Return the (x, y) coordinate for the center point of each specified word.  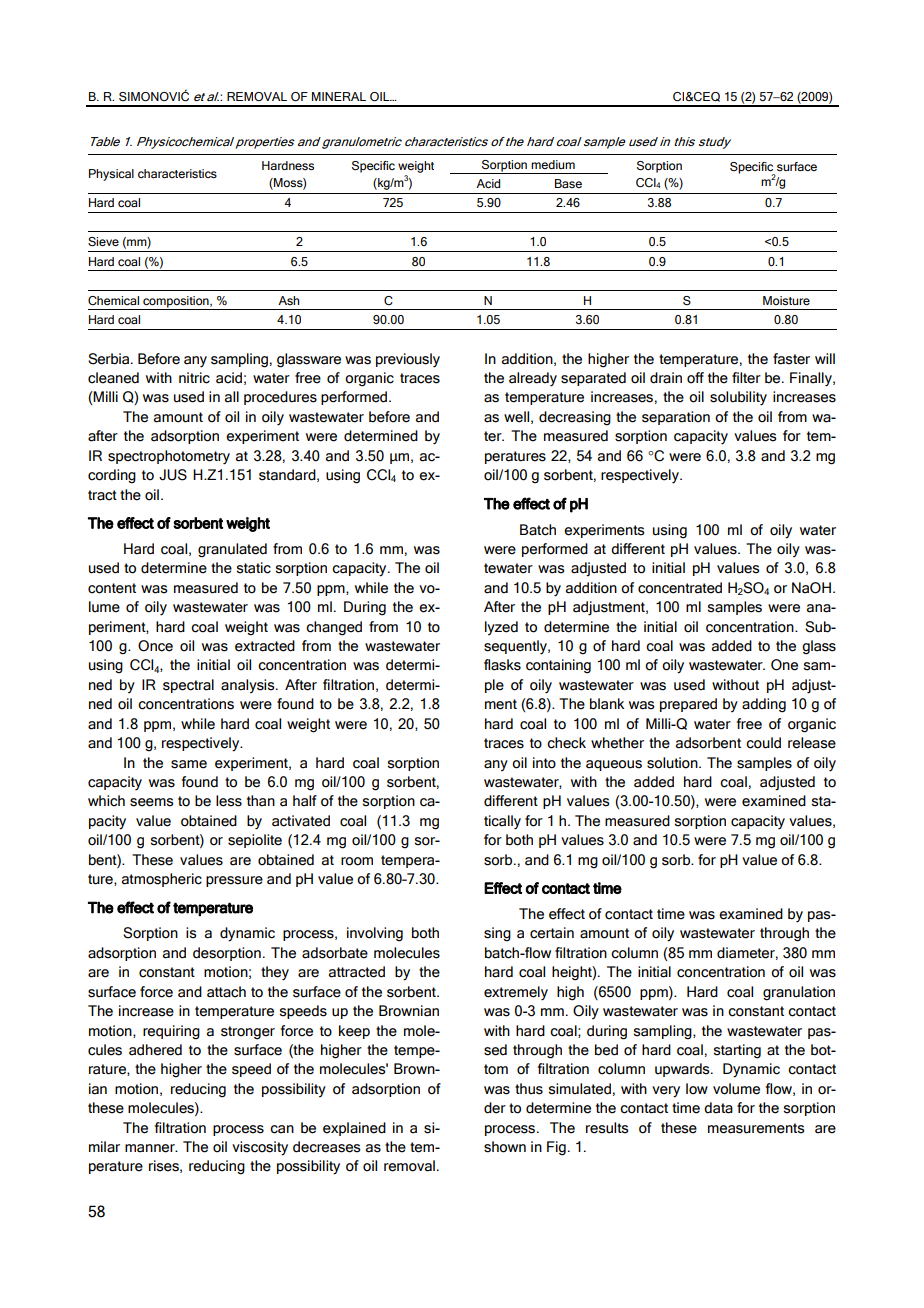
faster (791, 359)
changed (334, 628)
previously (408, 360)
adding (764, 705)
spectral (188, 686)
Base (568, 183)
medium (553, 164)
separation (676, 418)
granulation (799, 993)
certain (552, 933)
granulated (232, 550)
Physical (111, 175)
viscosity (260, 1148)
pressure (234, 881)
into (544, 763)
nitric (194, 378)
